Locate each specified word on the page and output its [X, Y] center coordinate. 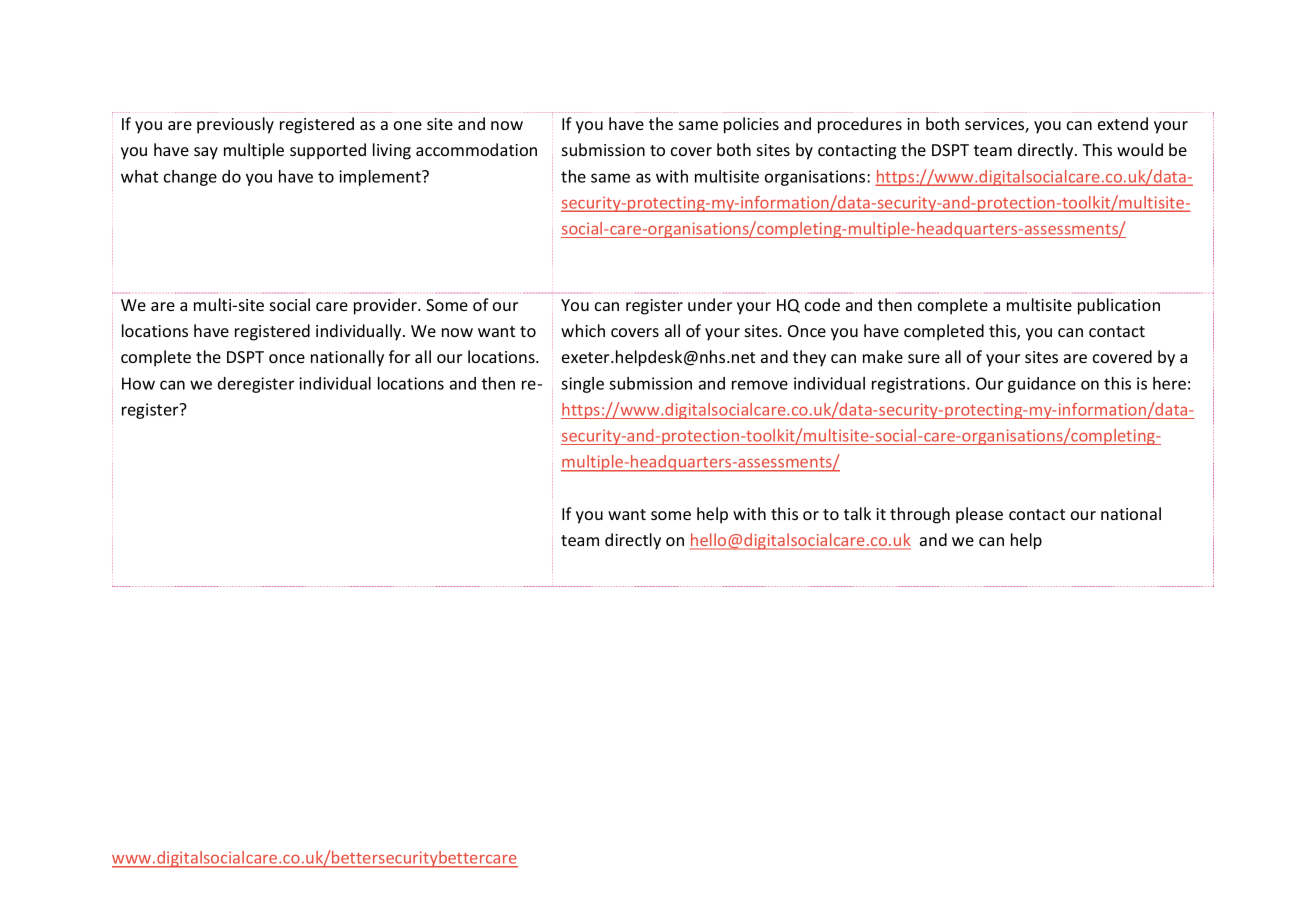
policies [751, 125]
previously [235, 125]
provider [386, 306]
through [920, 515]
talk [857, 513]
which [583, 330]
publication [1119, 306]
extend [1123, 123]
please [979, 515]
